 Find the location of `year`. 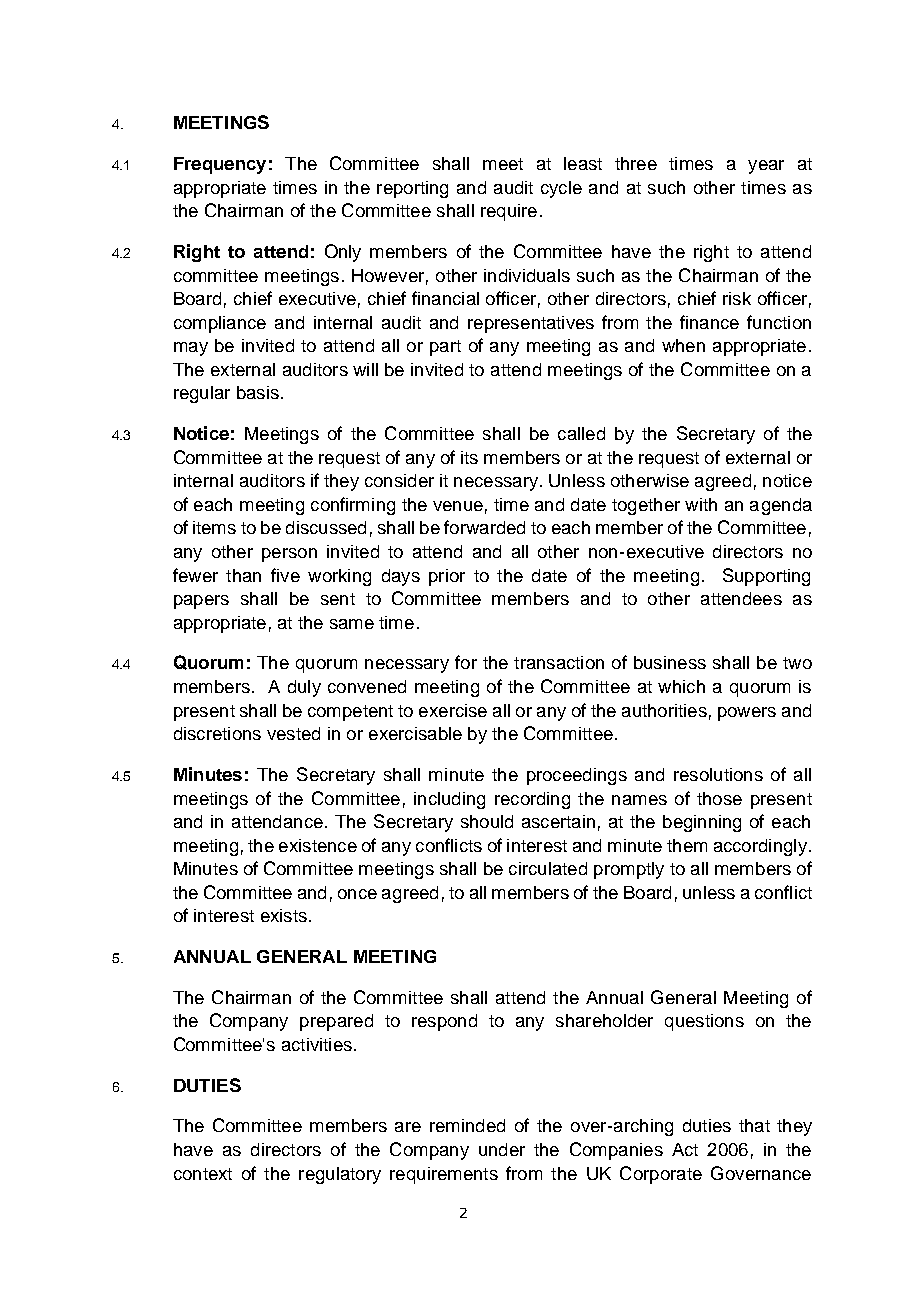

year is located at coordinates (766, 167).
